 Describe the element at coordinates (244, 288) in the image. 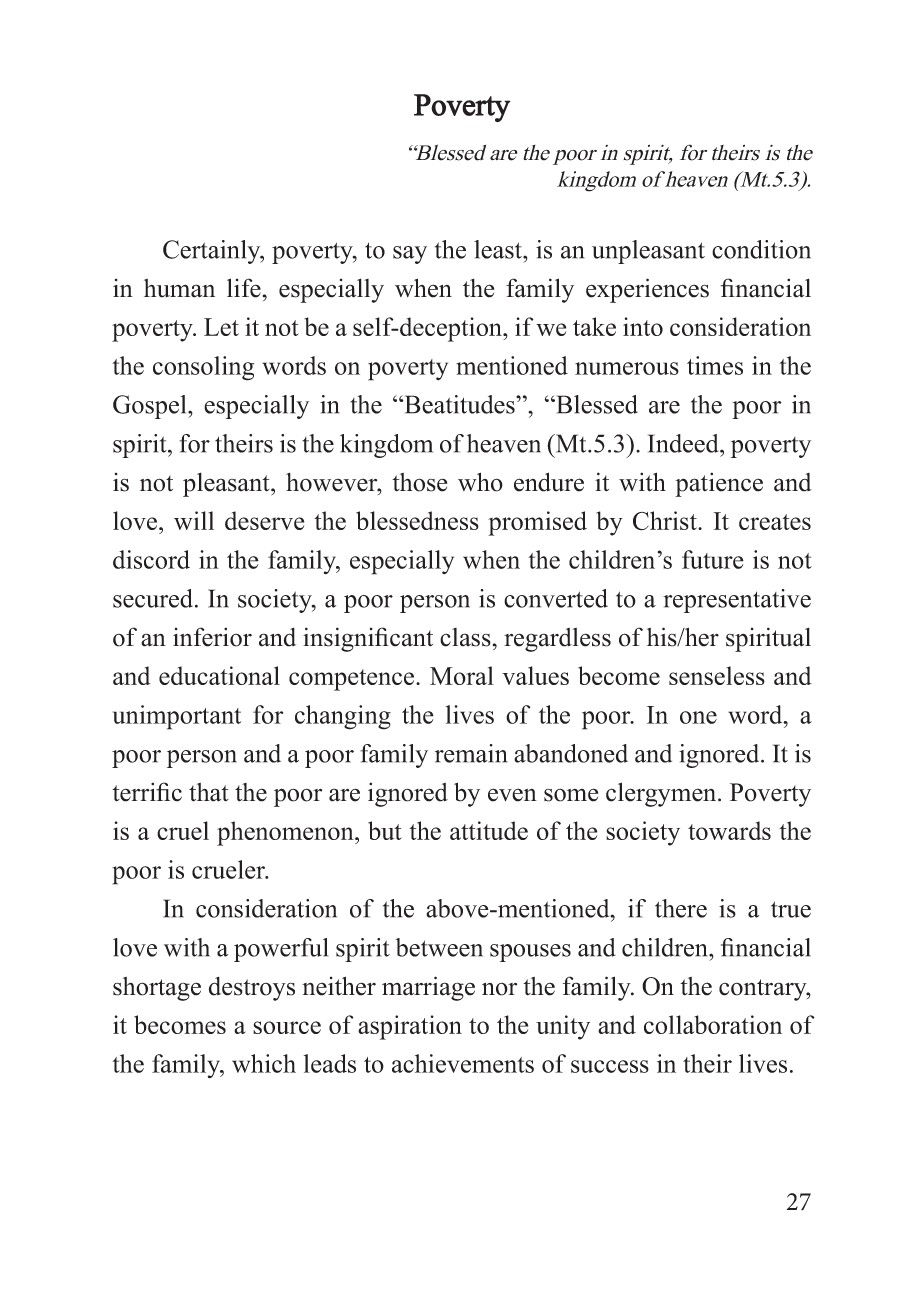

I see `life` at that location.
